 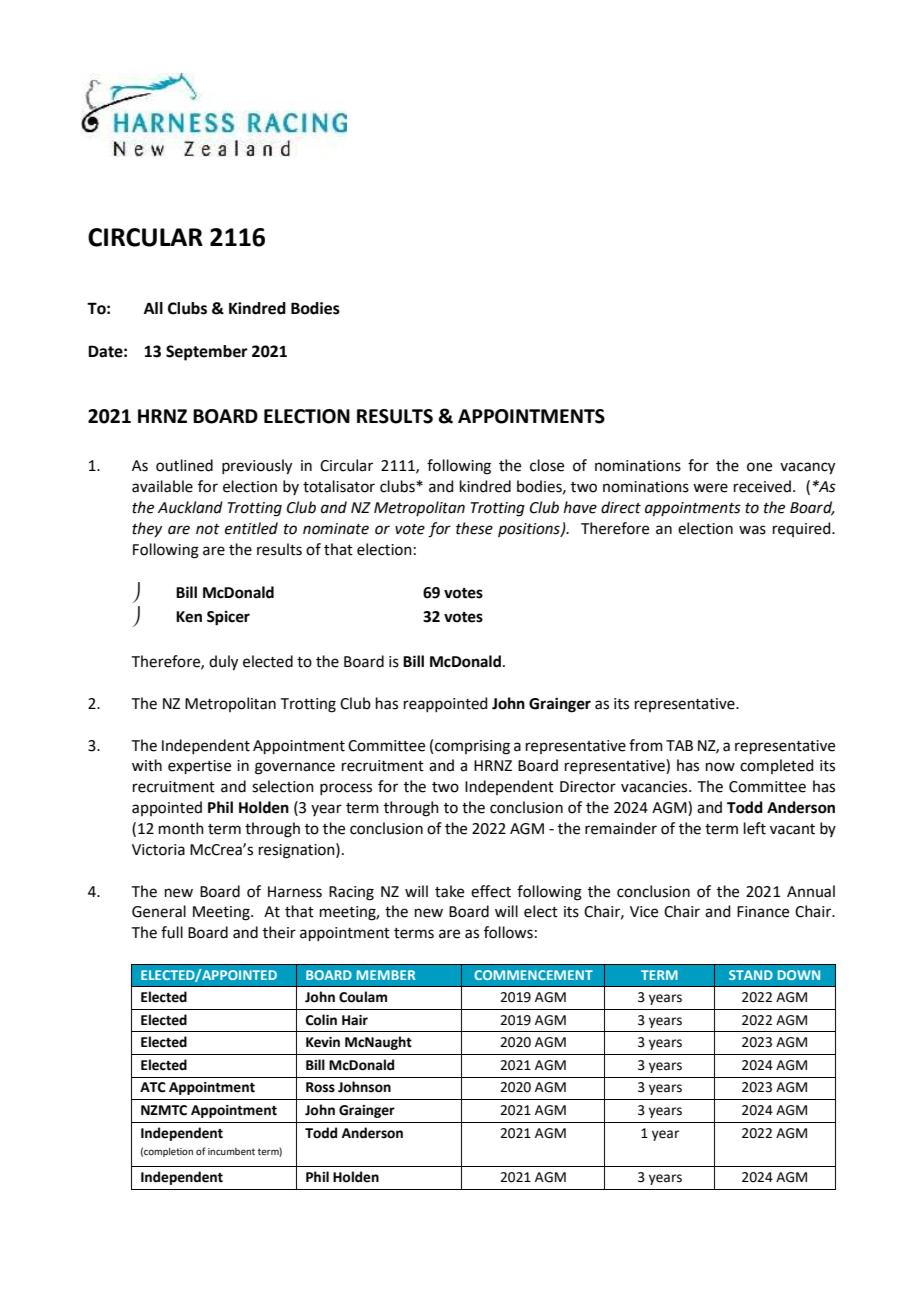 What do you see at coordinates (295, 892) in the screenshot?
I see `Harness` at bounding box center [295, 892].
